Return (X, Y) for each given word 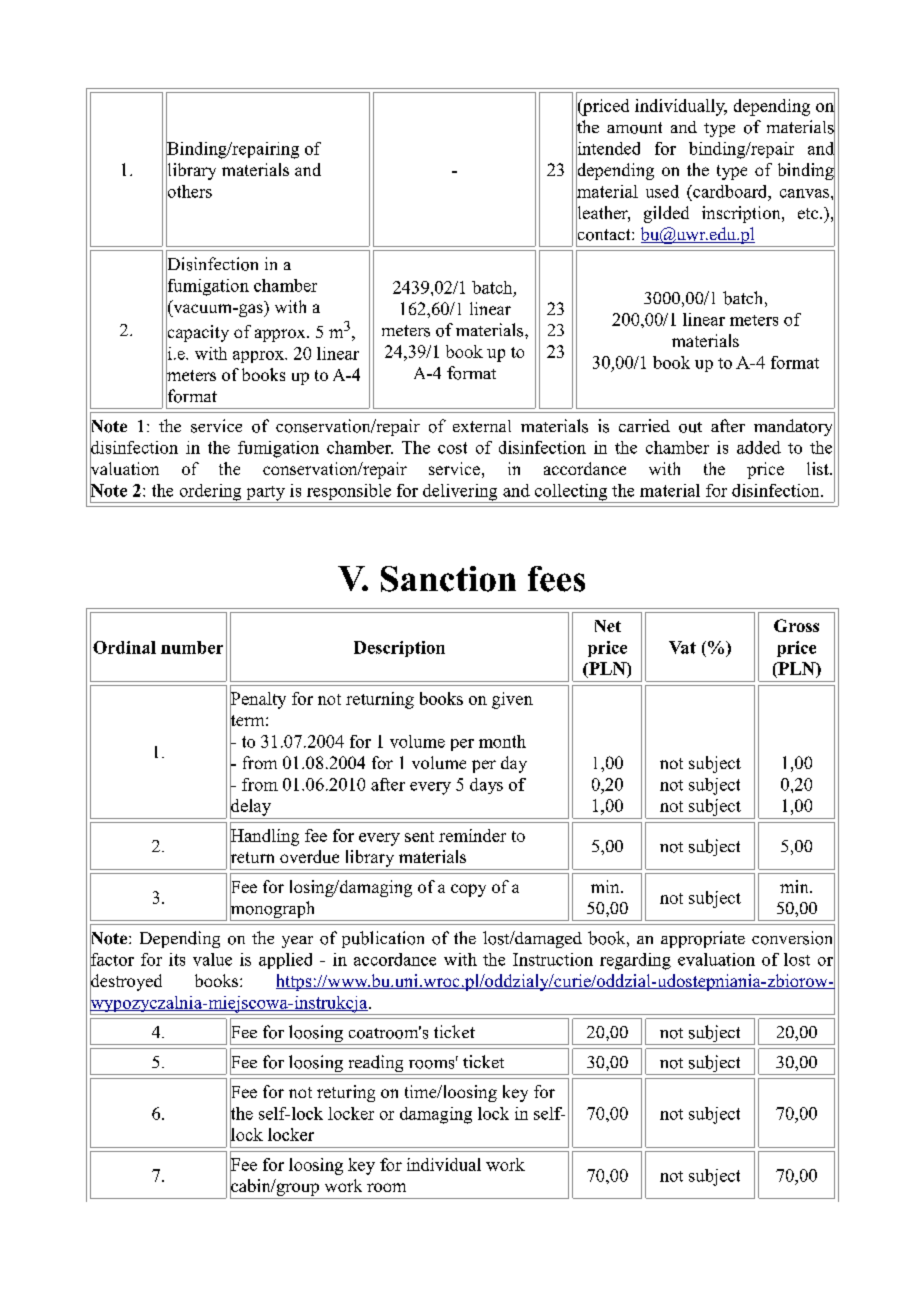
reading (376, 1065)
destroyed (126, 983)
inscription (742, 214)
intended (608, 148)
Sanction (448, 579)
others (189, 191)
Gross (796, 625)
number (192, 647)
